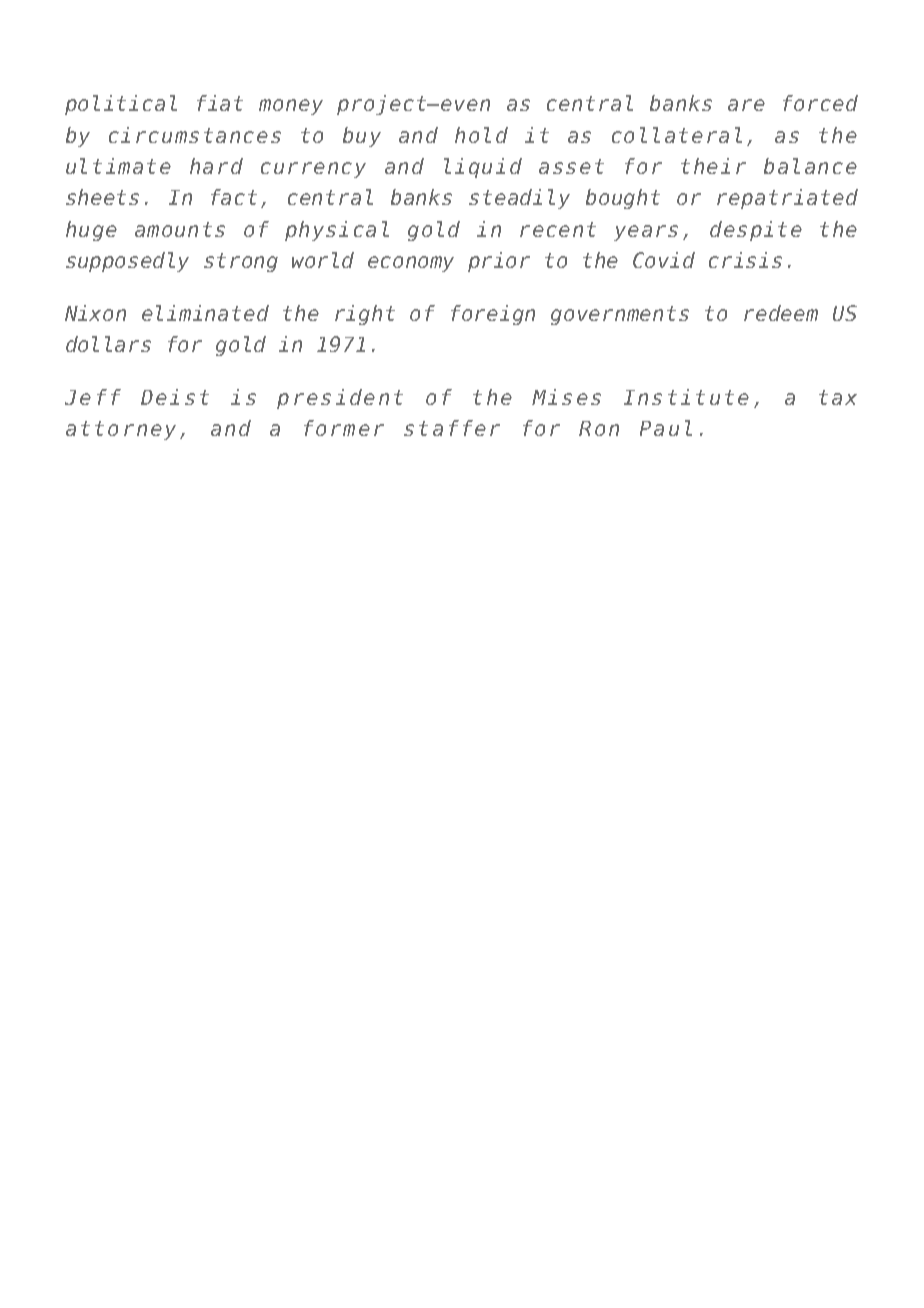 Image resolution: width=924 pixels, height=1308 pixels. Describe the element at coordinates (220, 103) in the screenshot. I see `fiat` at that location.
